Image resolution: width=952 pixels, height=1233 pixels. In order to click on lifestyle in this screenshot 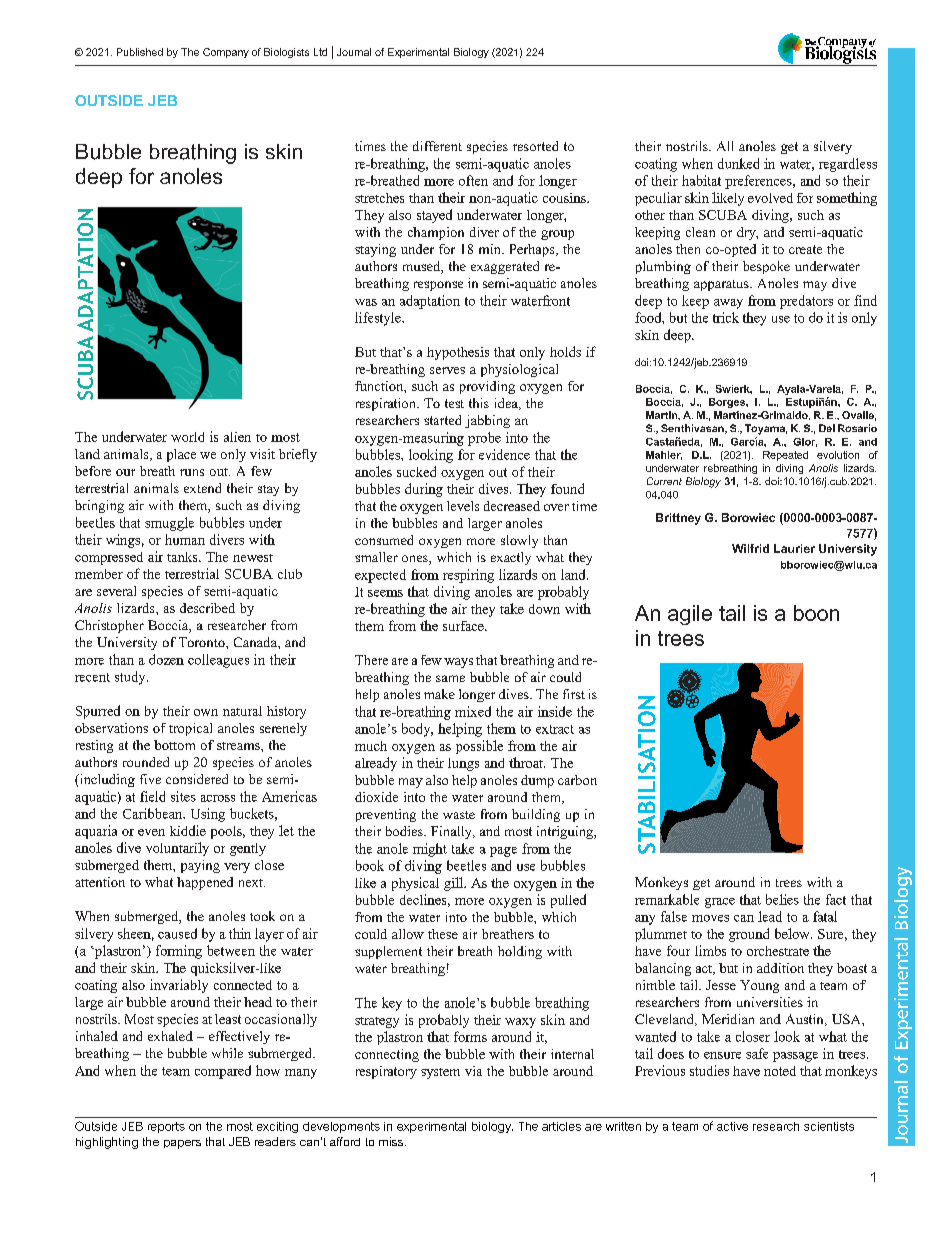, I will do `click(379, 319)`.
